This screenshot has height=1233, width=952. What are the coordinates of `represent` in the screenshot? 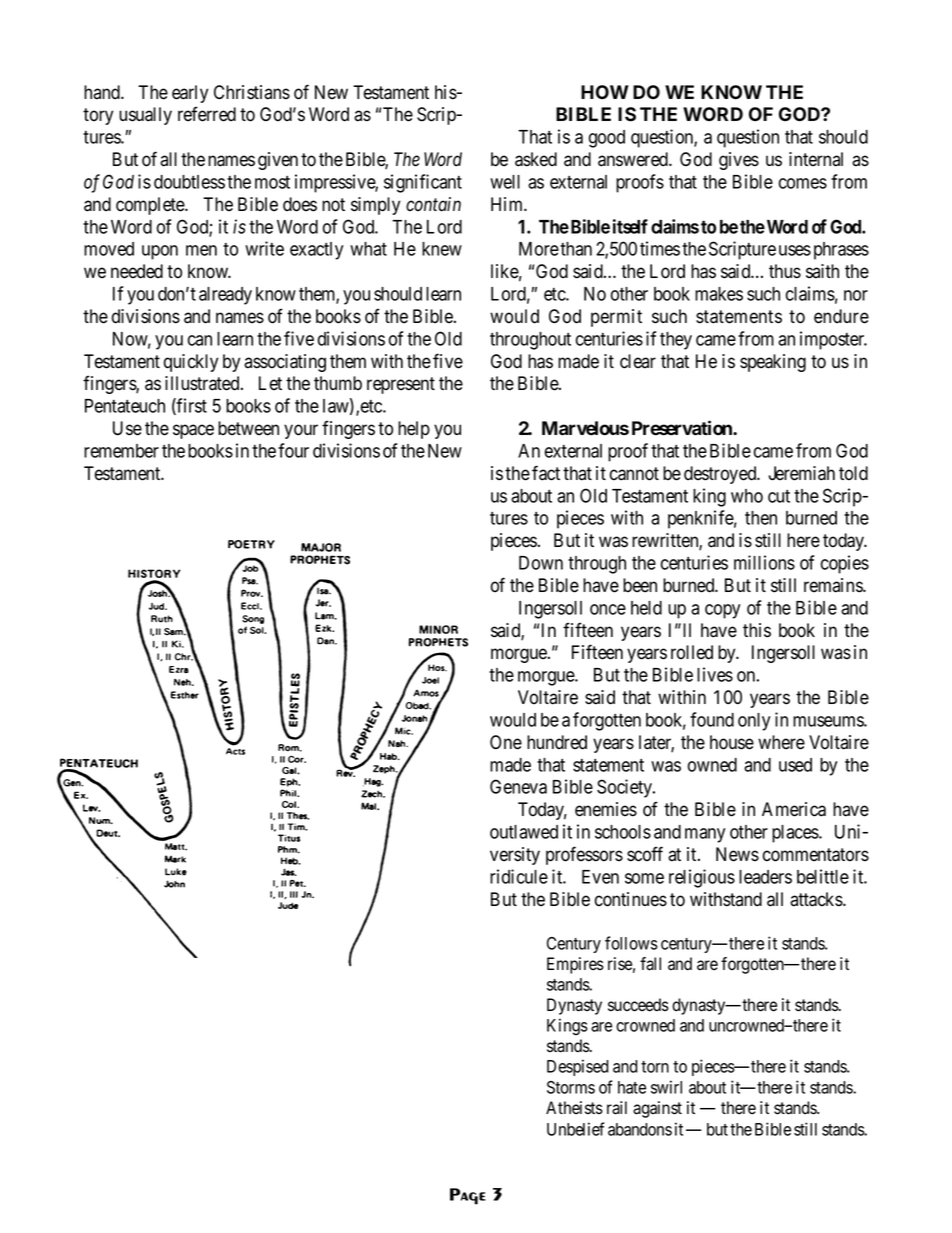 It's located at (401, 385).
